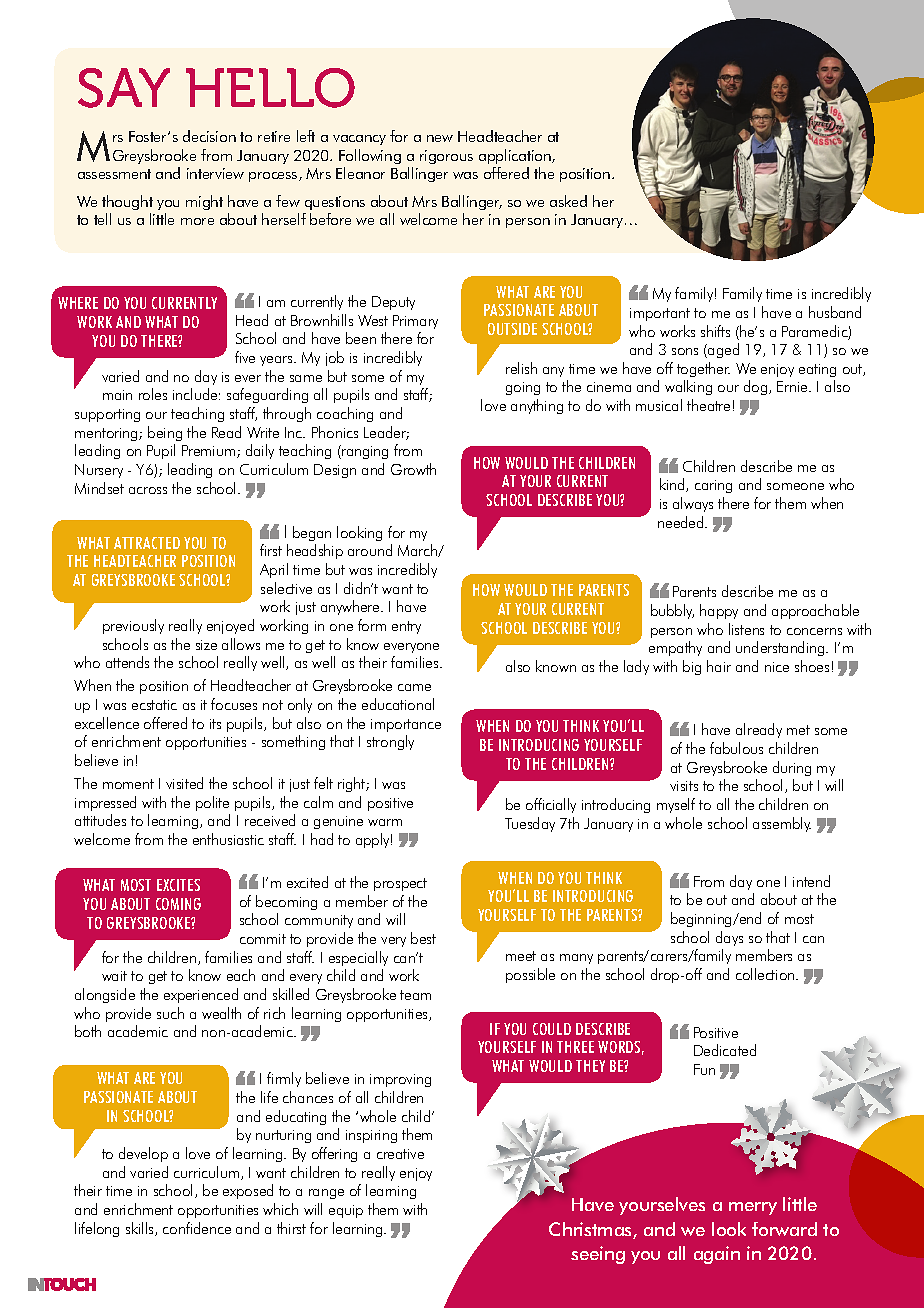  Describe the element at coordinates (568, 201) in the image. I see `asked` at that location.
